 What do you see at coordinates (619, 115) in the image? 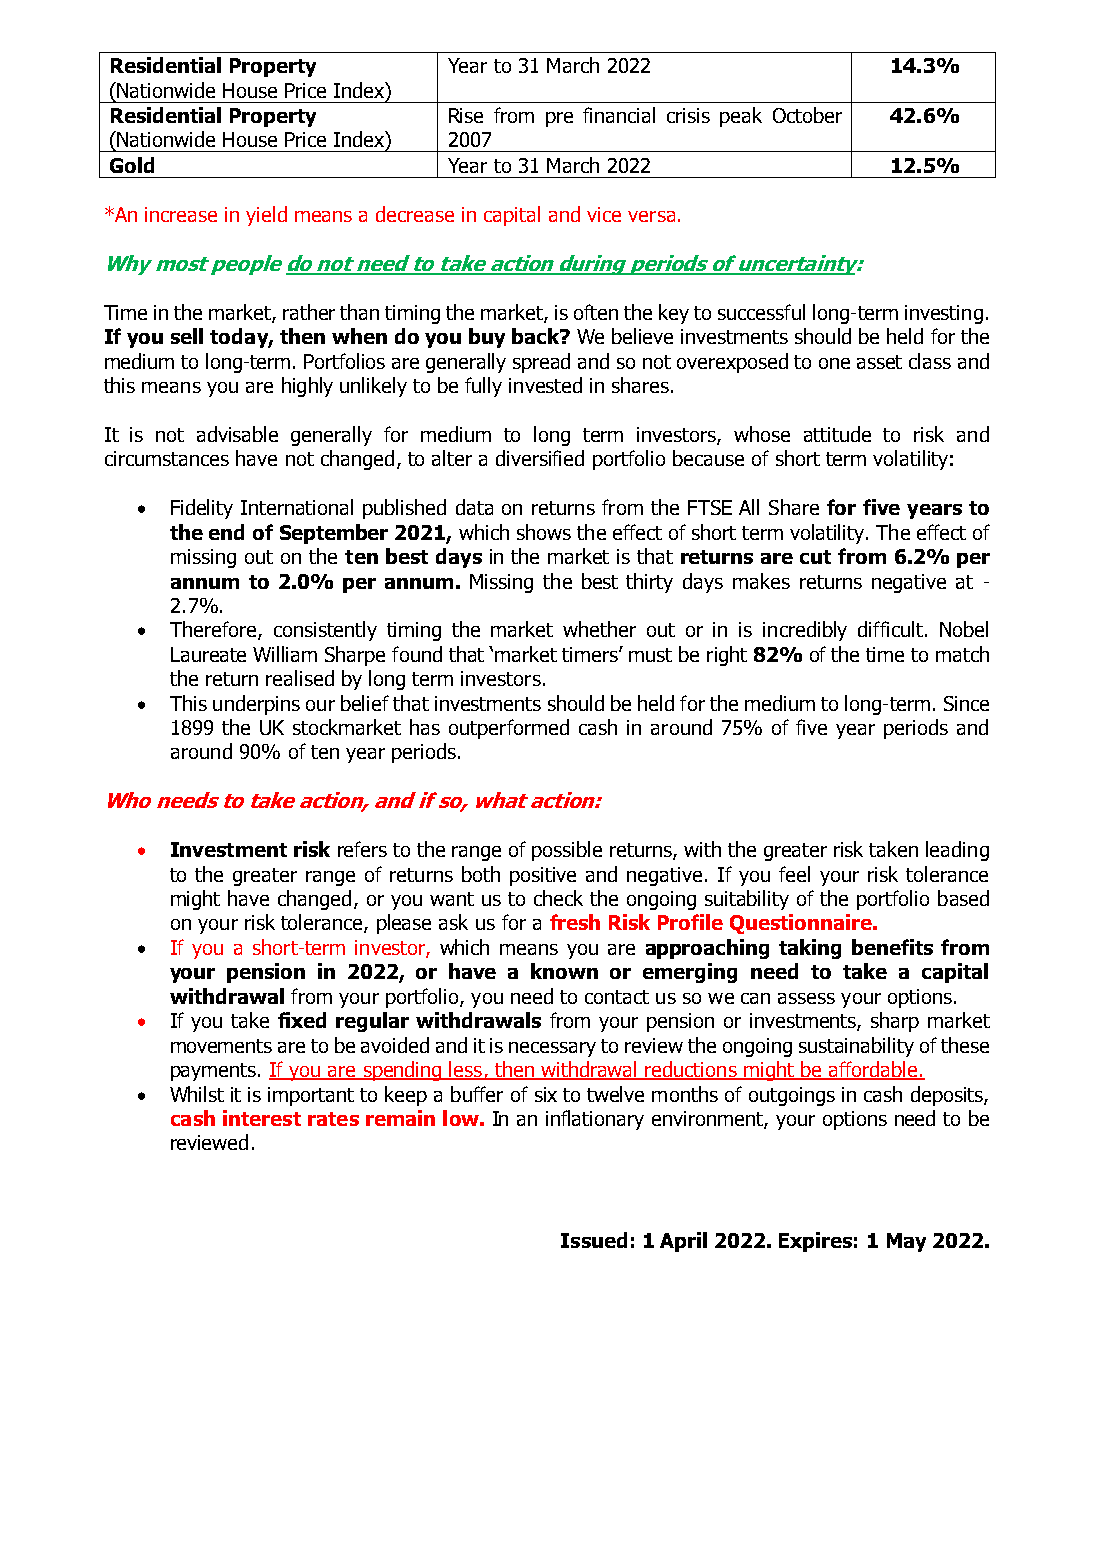
I see `financial` at bounding box center [619, 115].
